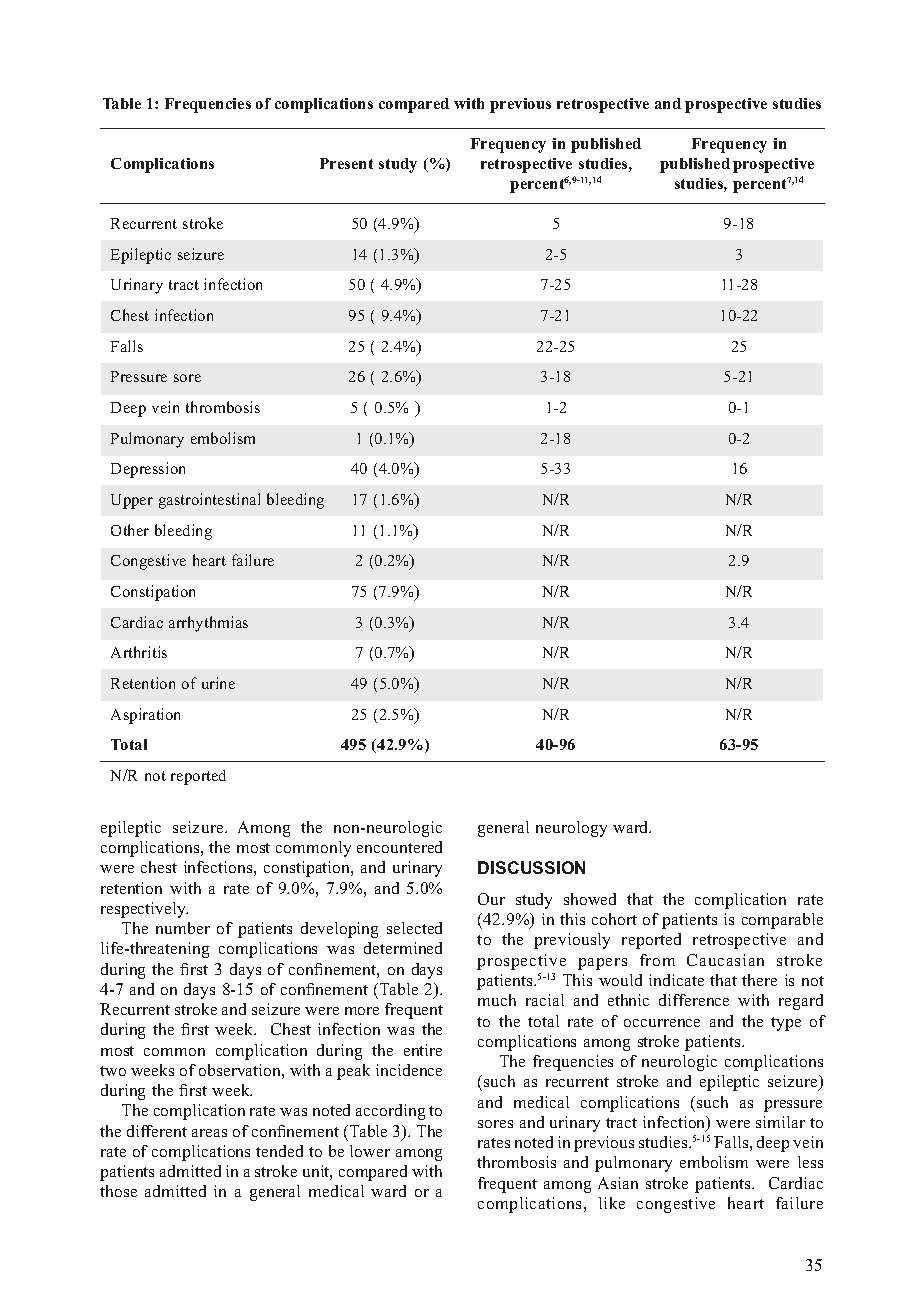  What do you see at coordinates (571, 829) in the document?
I see `neurology` at bounding box center [571, 829].
